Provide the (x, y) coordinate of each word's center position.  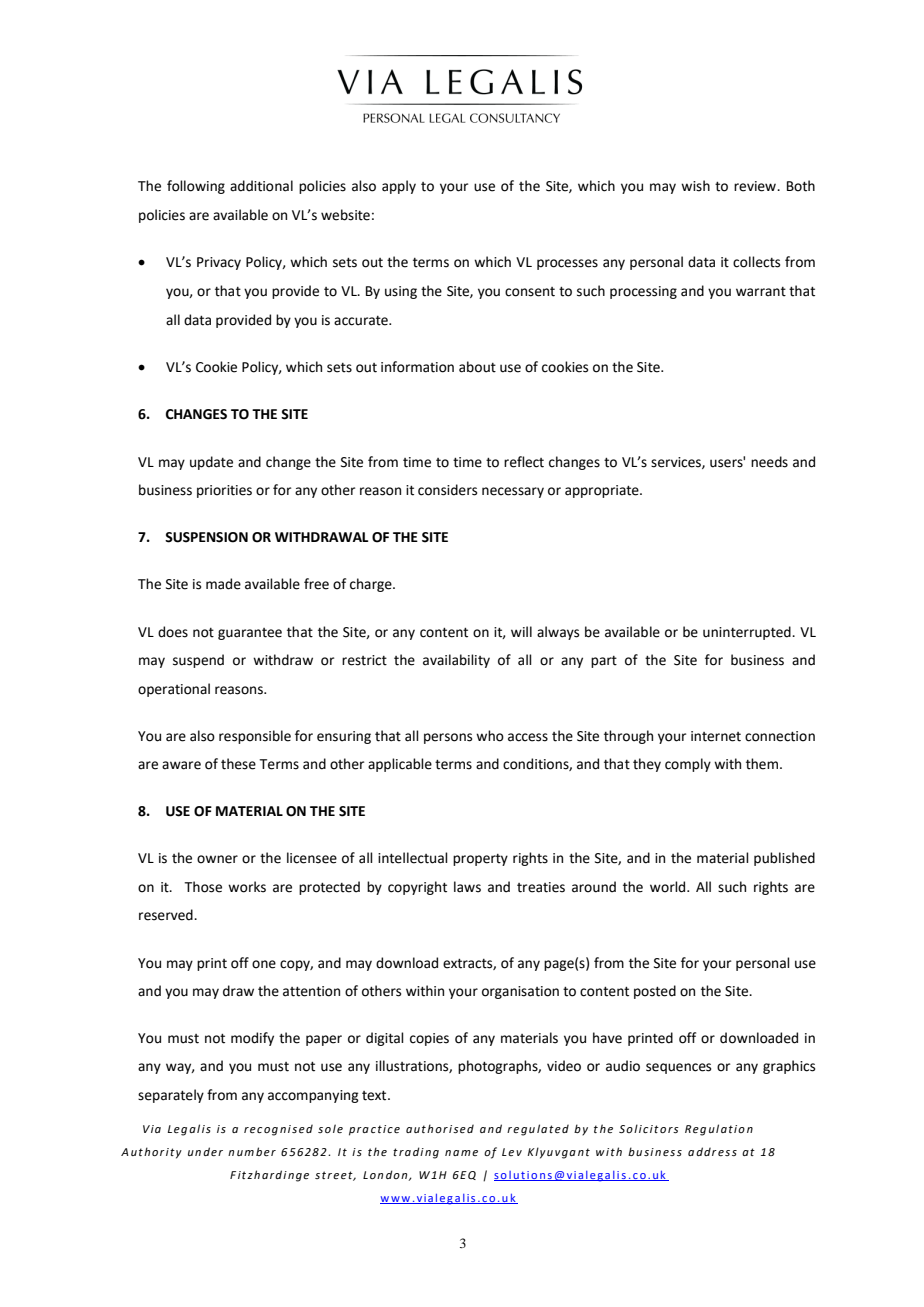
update (211, 463)
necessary (513, 492)
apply (399, 187)
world (669, 887)
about (477, 367)
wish (695, 186)
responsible (255, 737)
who (490, 736)
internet (716, 736)
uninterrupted (748, 633)
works (247, 887)
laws (467, 887)
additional (261, 186)
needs (769, 462)
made (223, 584)
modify (252, 1039)
